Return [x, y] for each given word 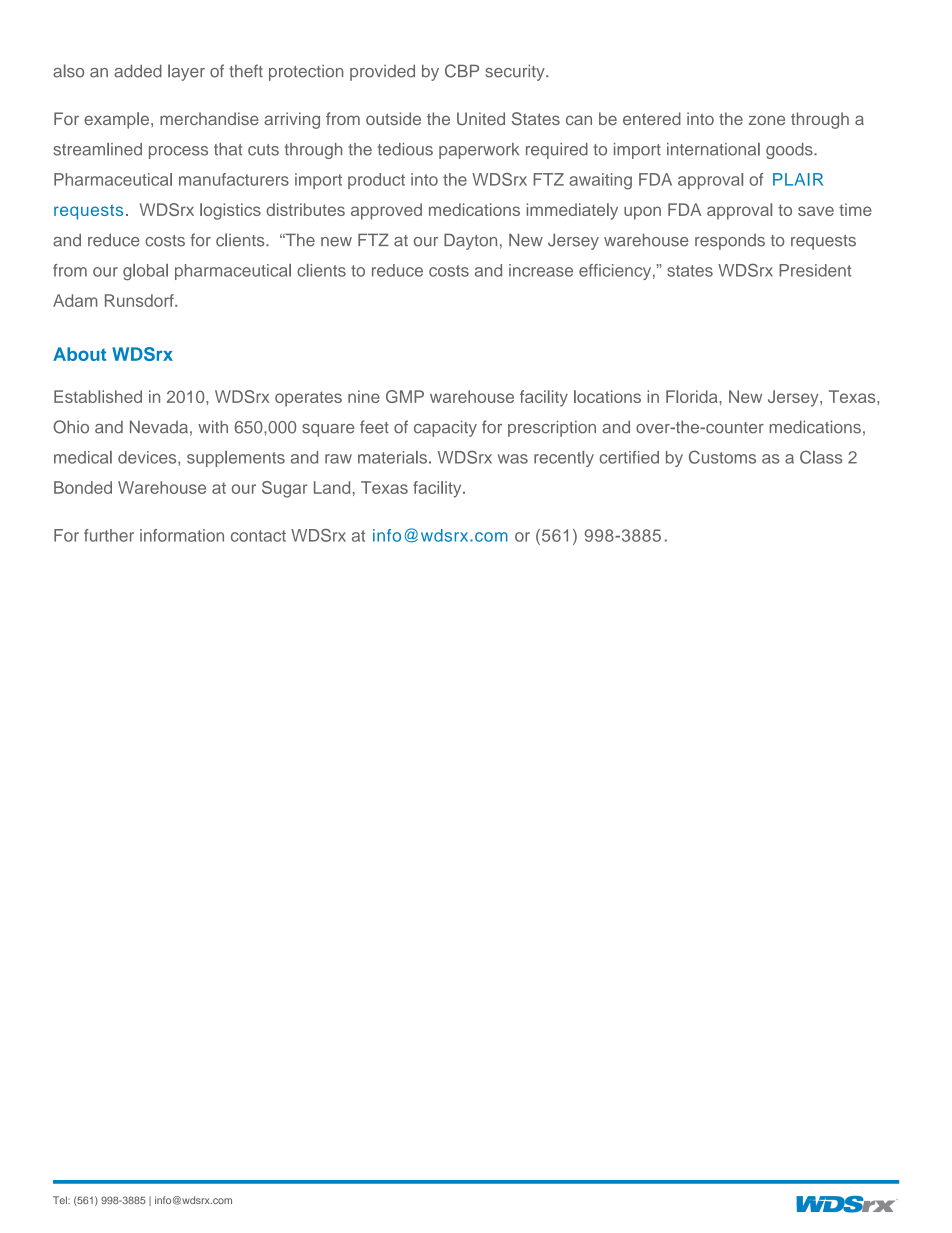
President [815, 270]
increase [541, 270]
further [109, 535]
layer [186, 72]
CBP [462, 71]
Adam [75, 300]
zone [767, 120]
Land [332, 487]
